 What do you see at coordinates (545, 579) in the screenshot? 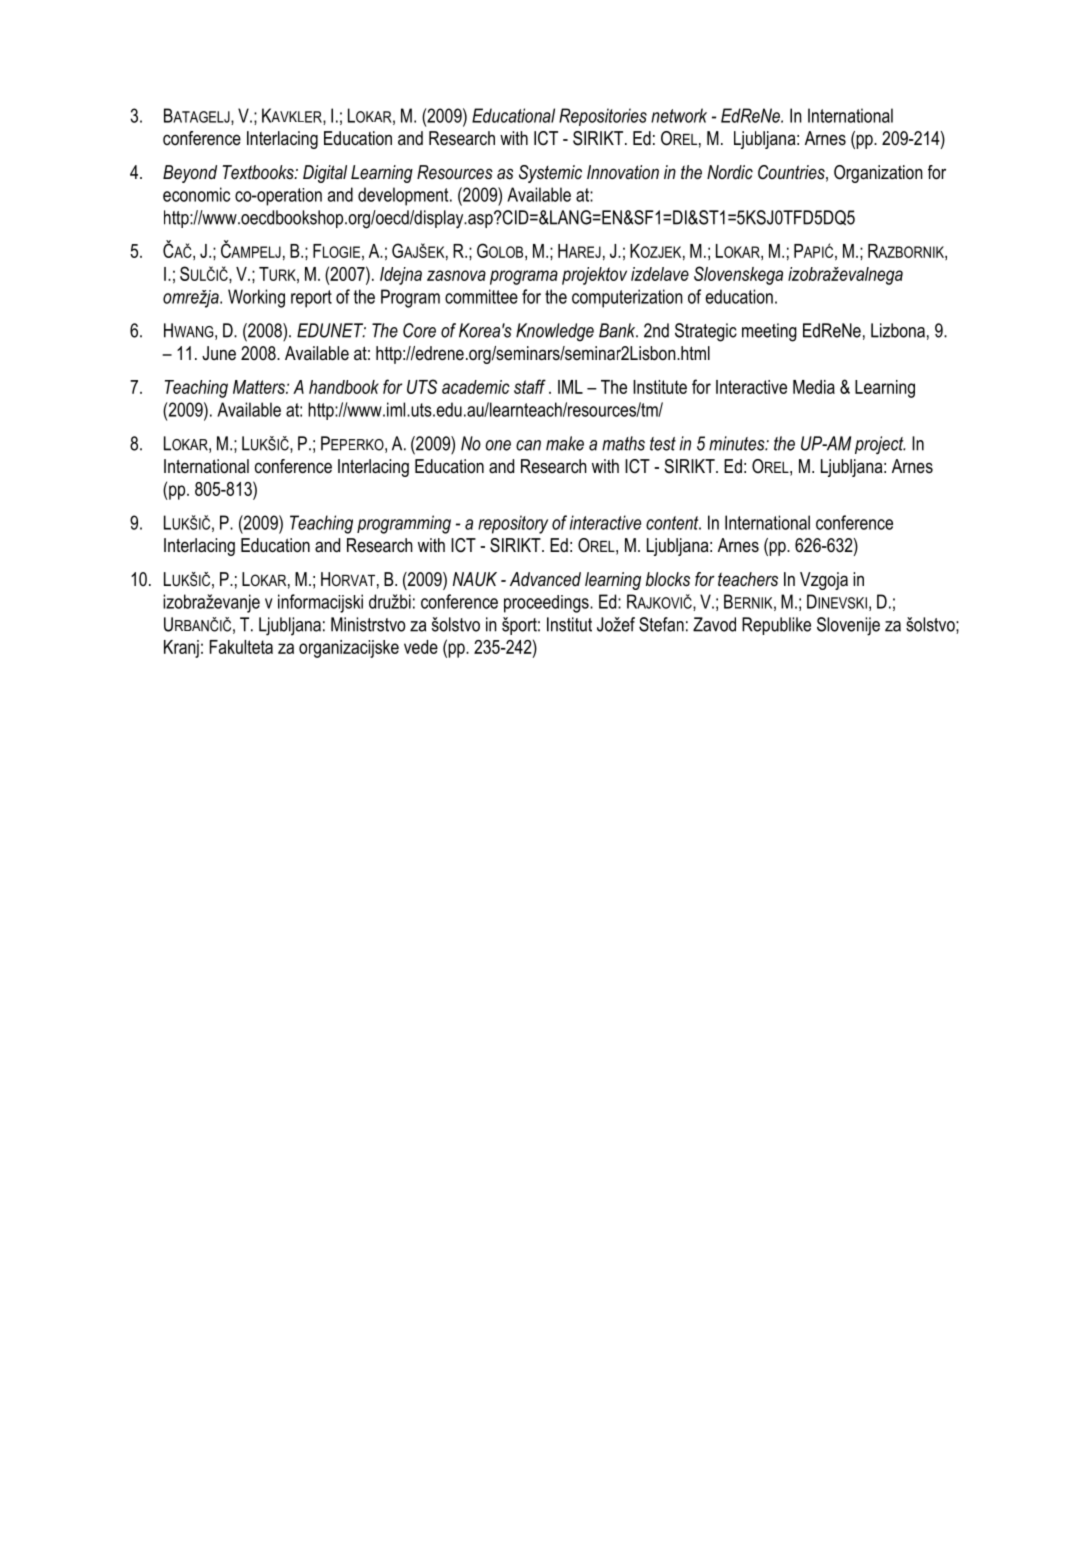
I see `Advanced` at bounding box center [545, 579].
